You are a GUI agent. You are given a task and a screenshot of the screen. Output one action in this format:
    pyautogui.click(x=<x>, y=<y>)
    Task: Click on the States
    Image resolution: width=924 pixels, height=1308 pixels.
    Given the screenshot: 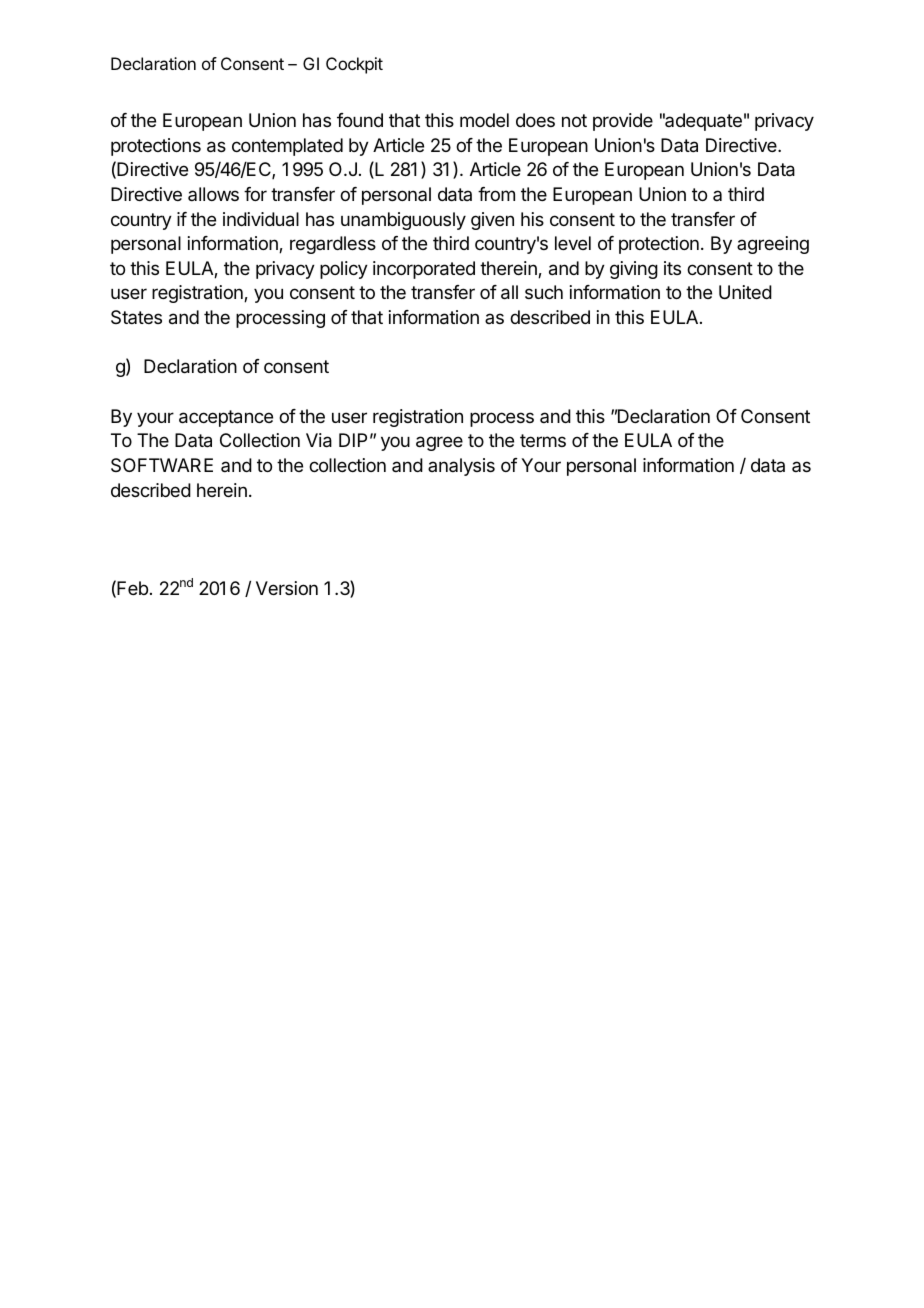 What is the action you would take?
    pyautogui.click(x=136, y=317)
